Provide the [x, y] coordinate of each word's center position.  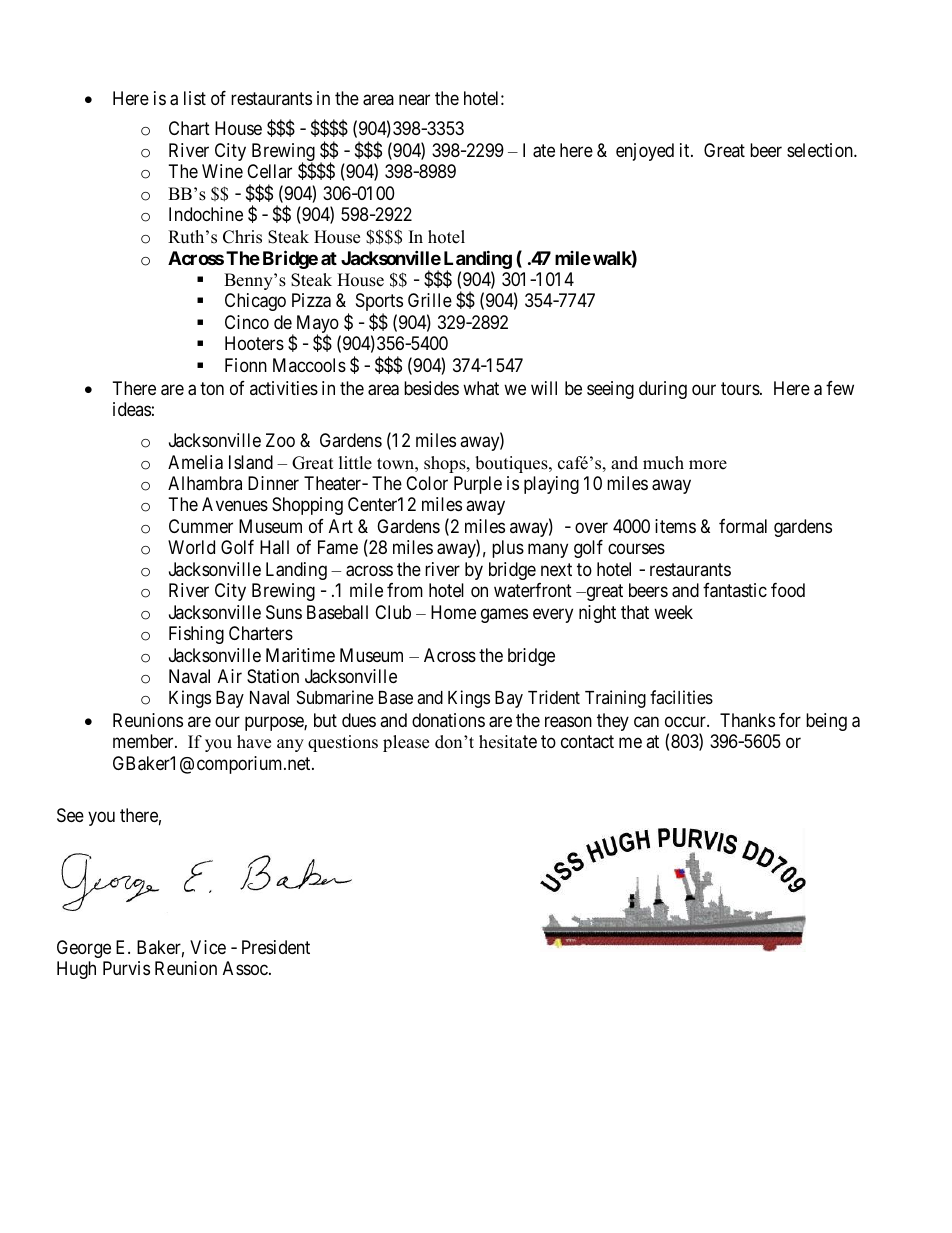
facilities [681, 697]
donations [448, 720]
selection [821, 150]
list [195, 98]
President [276, 947]
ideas [132, 409]
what [481, 388]
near [414, 99]
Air [230, 676]
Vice [208, 947]
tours [740, 388]
